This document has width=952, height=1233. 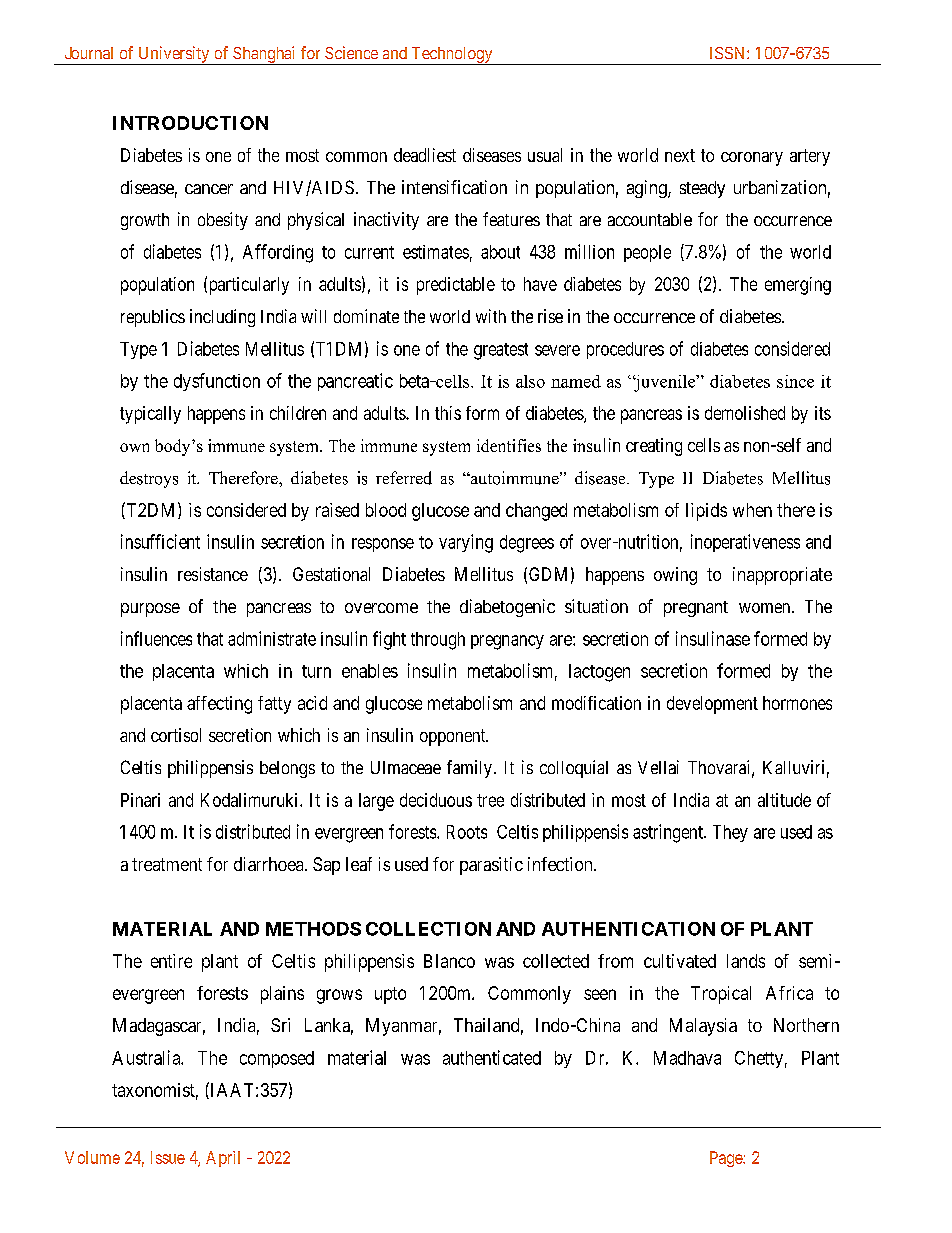 What do you see at coordinates (150, 415) in the document?
I see `typically` at bounding box center [150, 415].
